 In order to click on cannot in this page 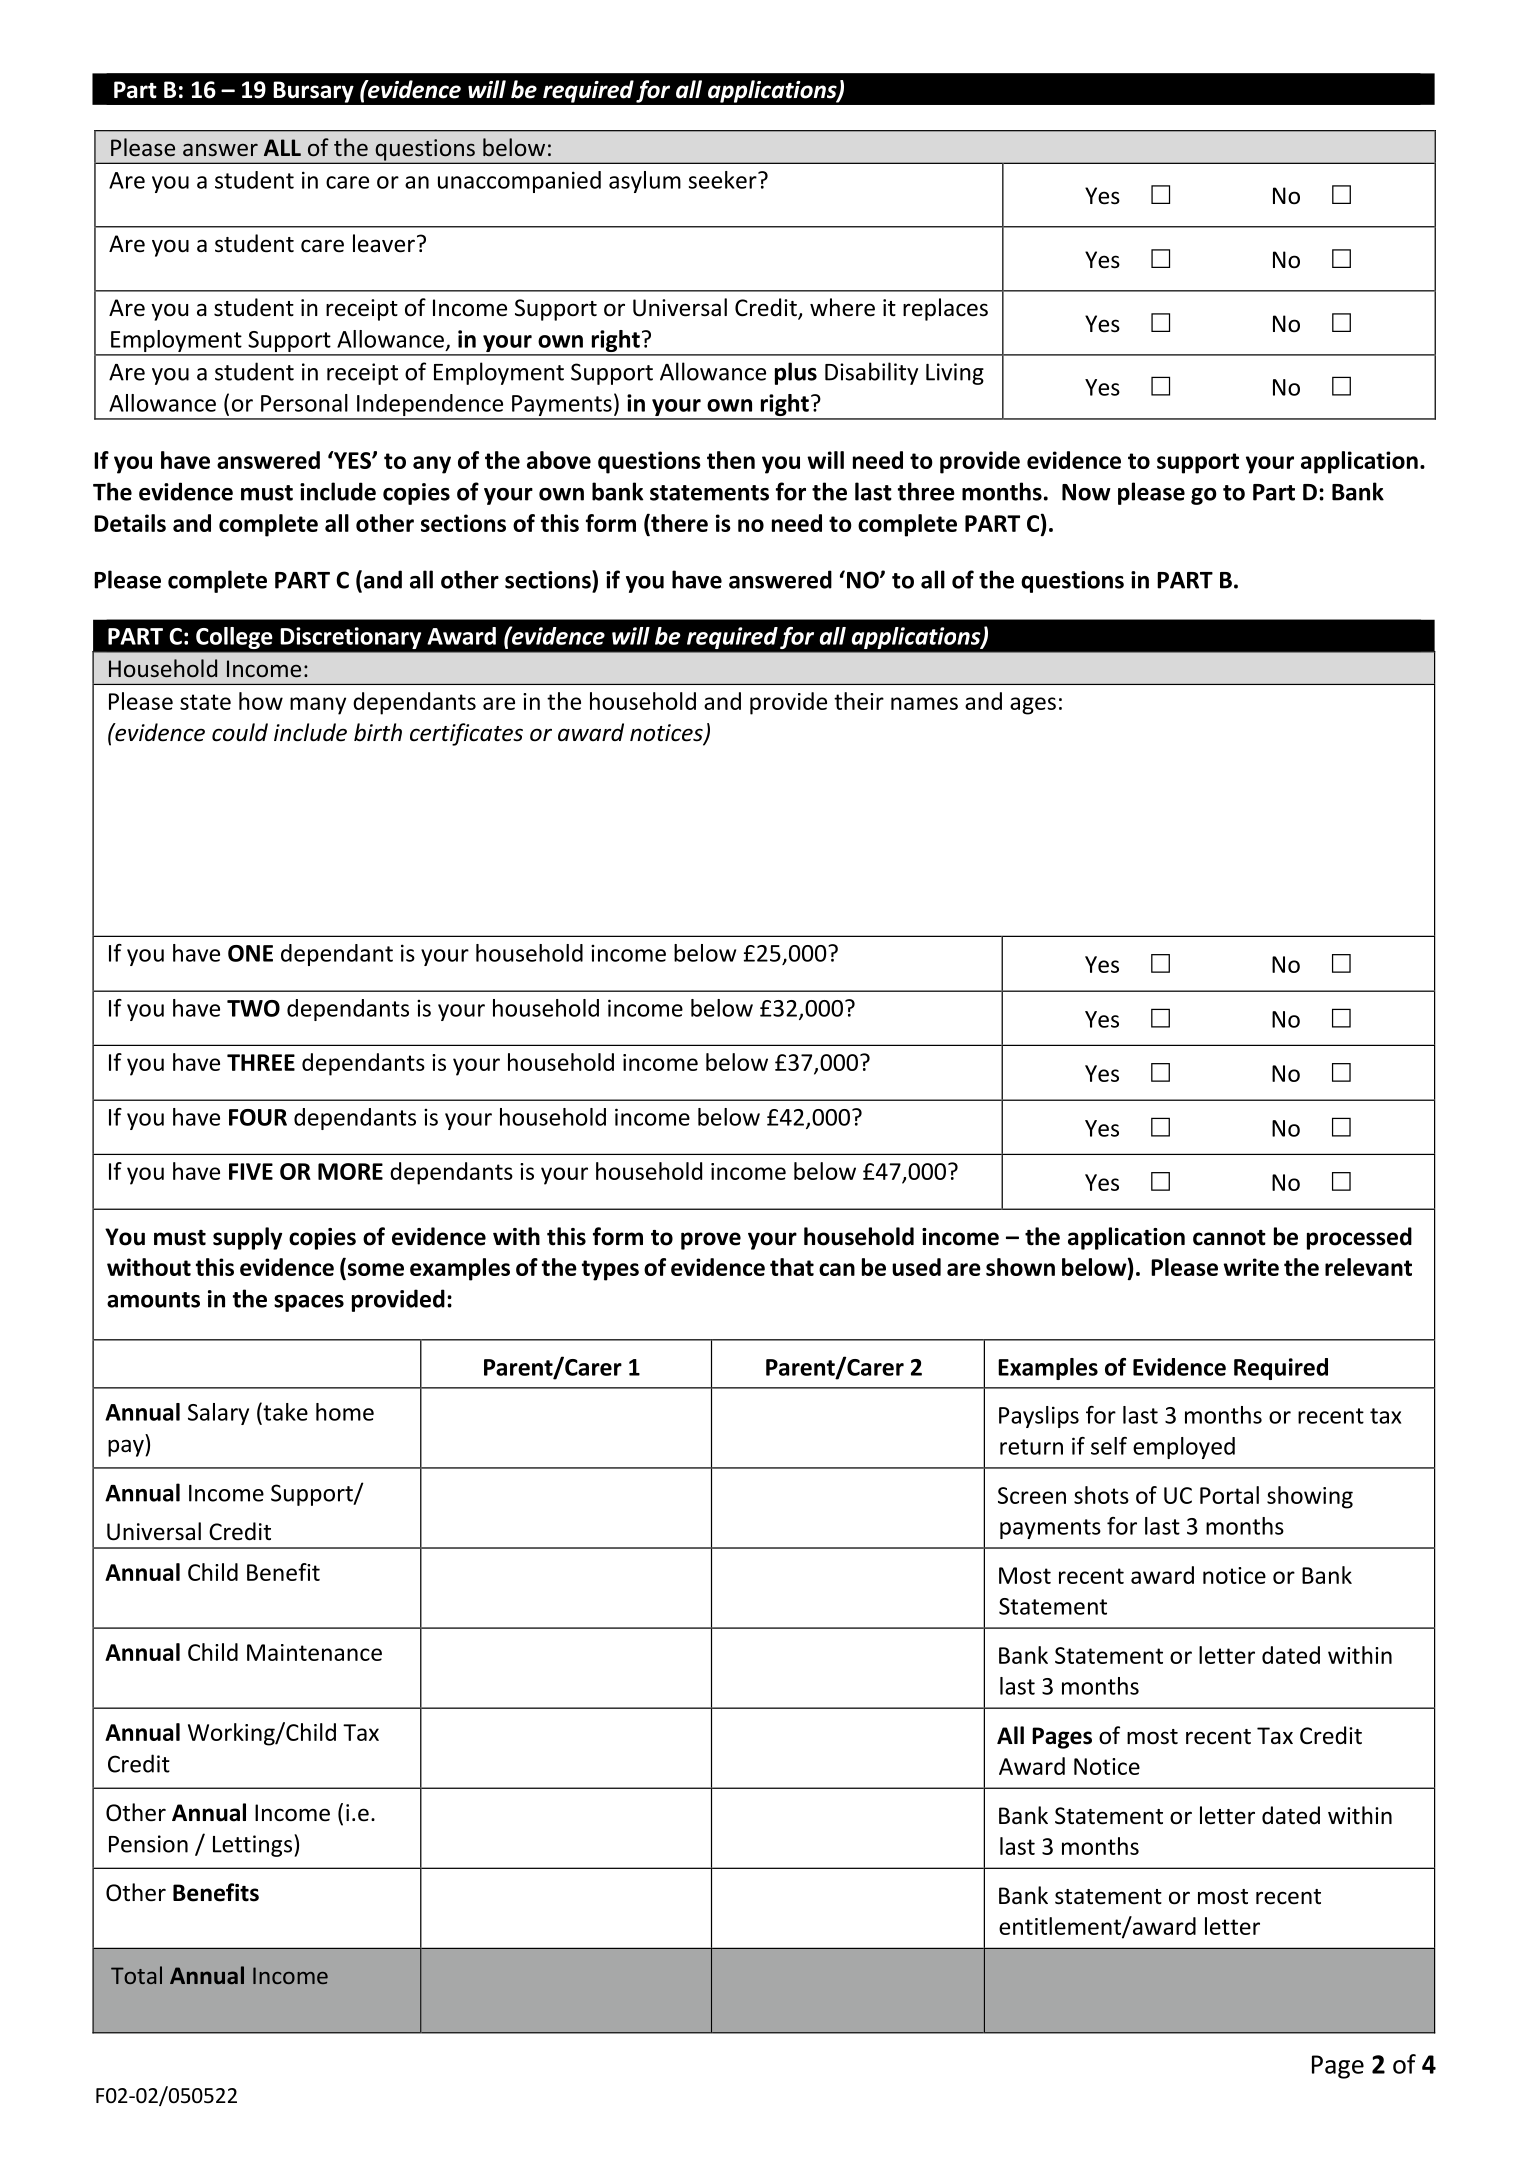, I will do `click(1229, 1238)`.
